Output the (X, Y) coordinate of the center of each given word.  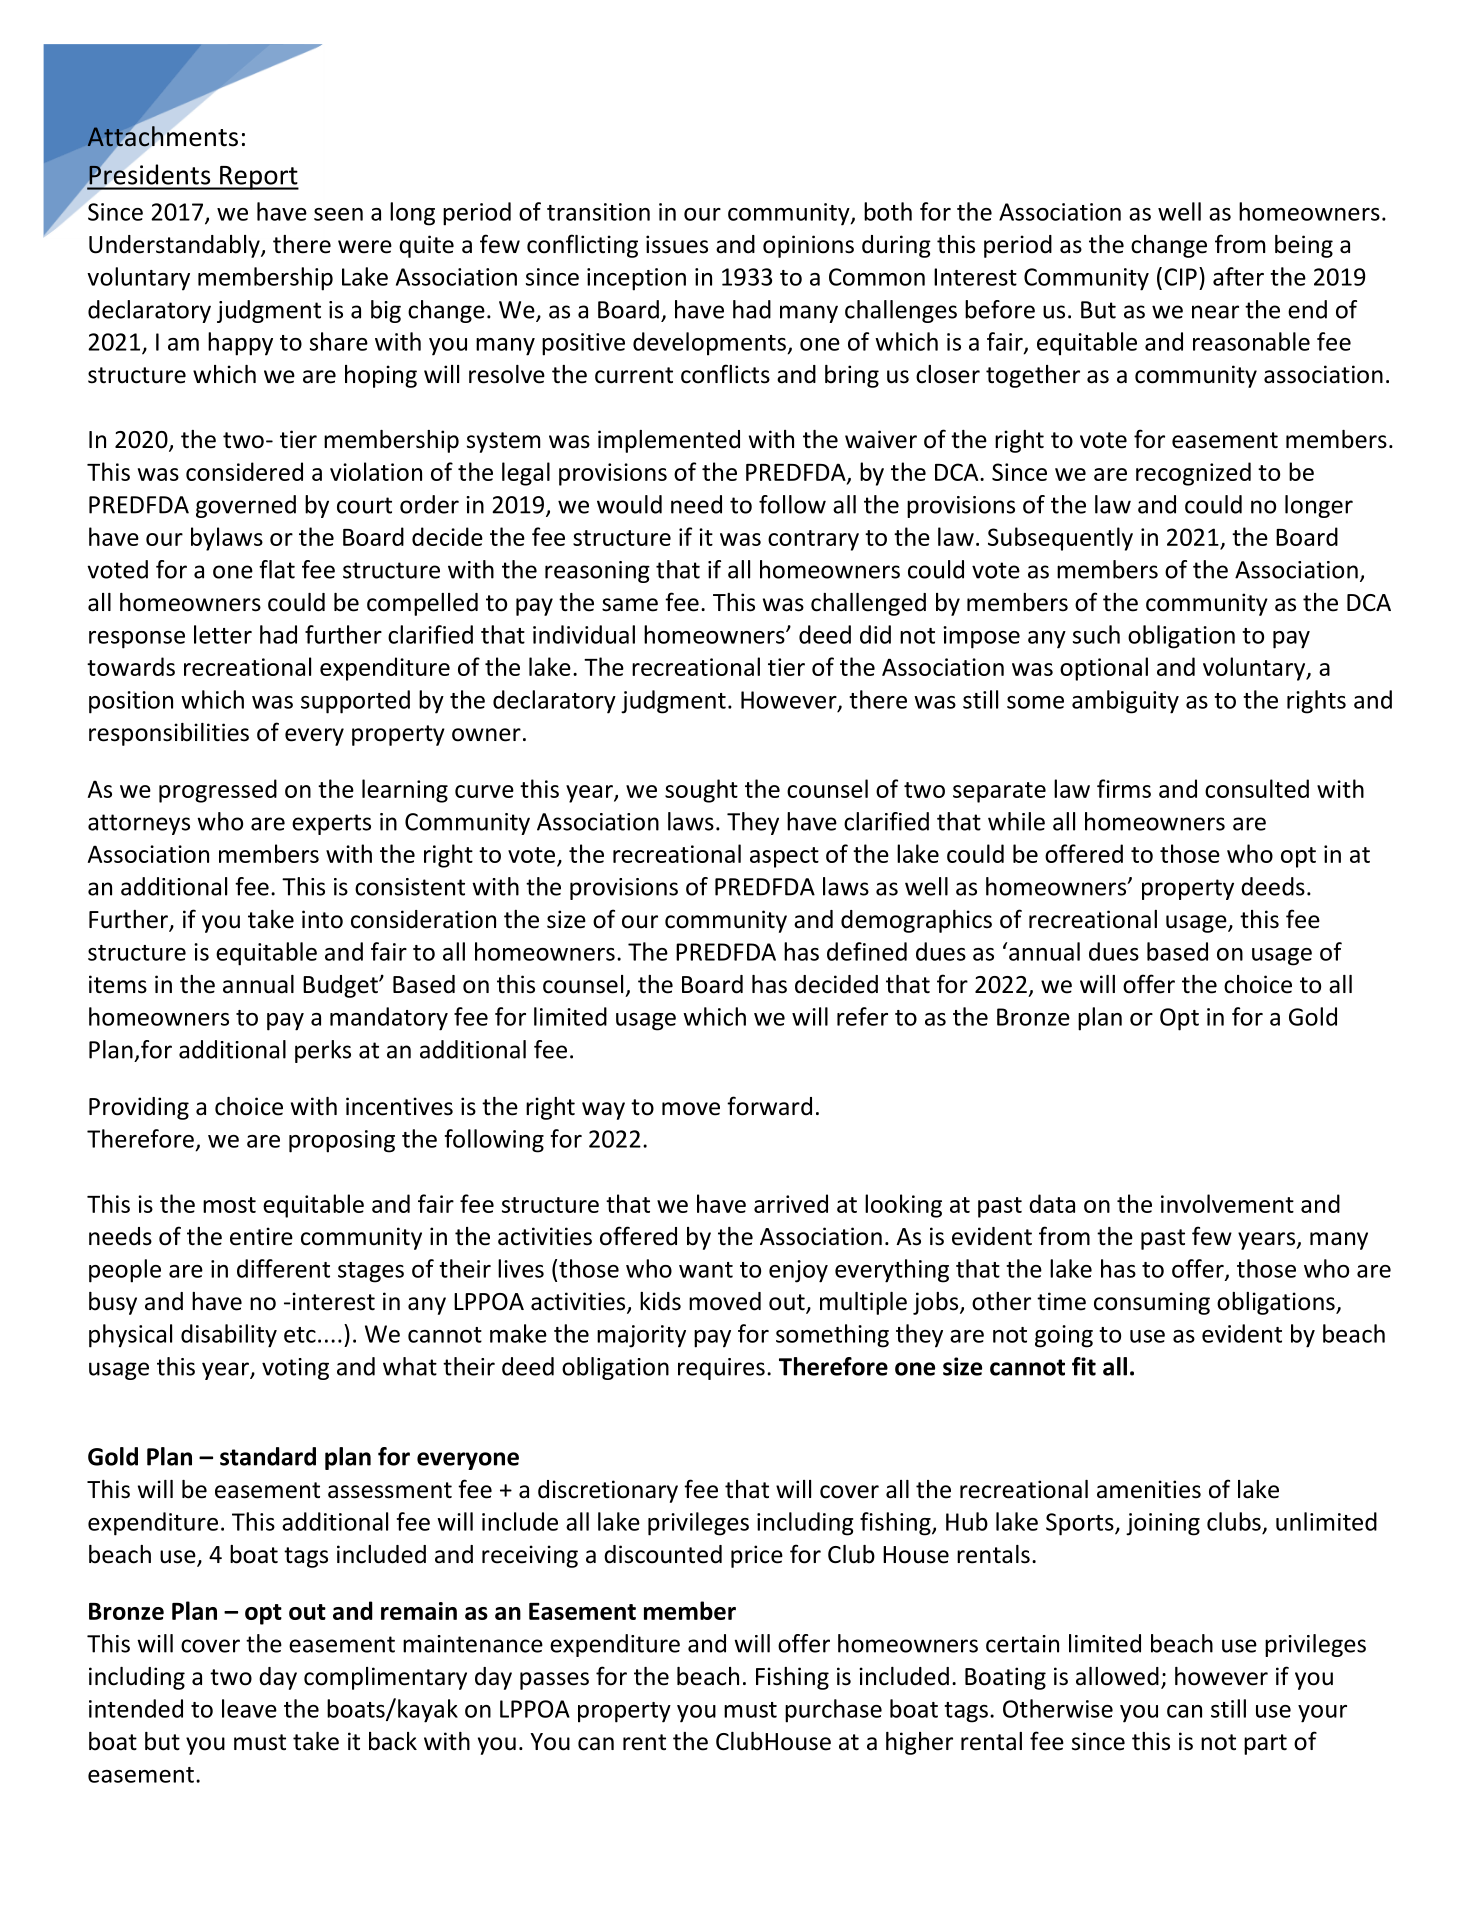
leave (249, 1708)
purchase (833, 1711)
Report (258, 178)
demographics (916, 921)
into (322, 919)
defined (867, 951)
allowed (1117, 1676)
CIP (1180, 277)
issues (677, 244)
